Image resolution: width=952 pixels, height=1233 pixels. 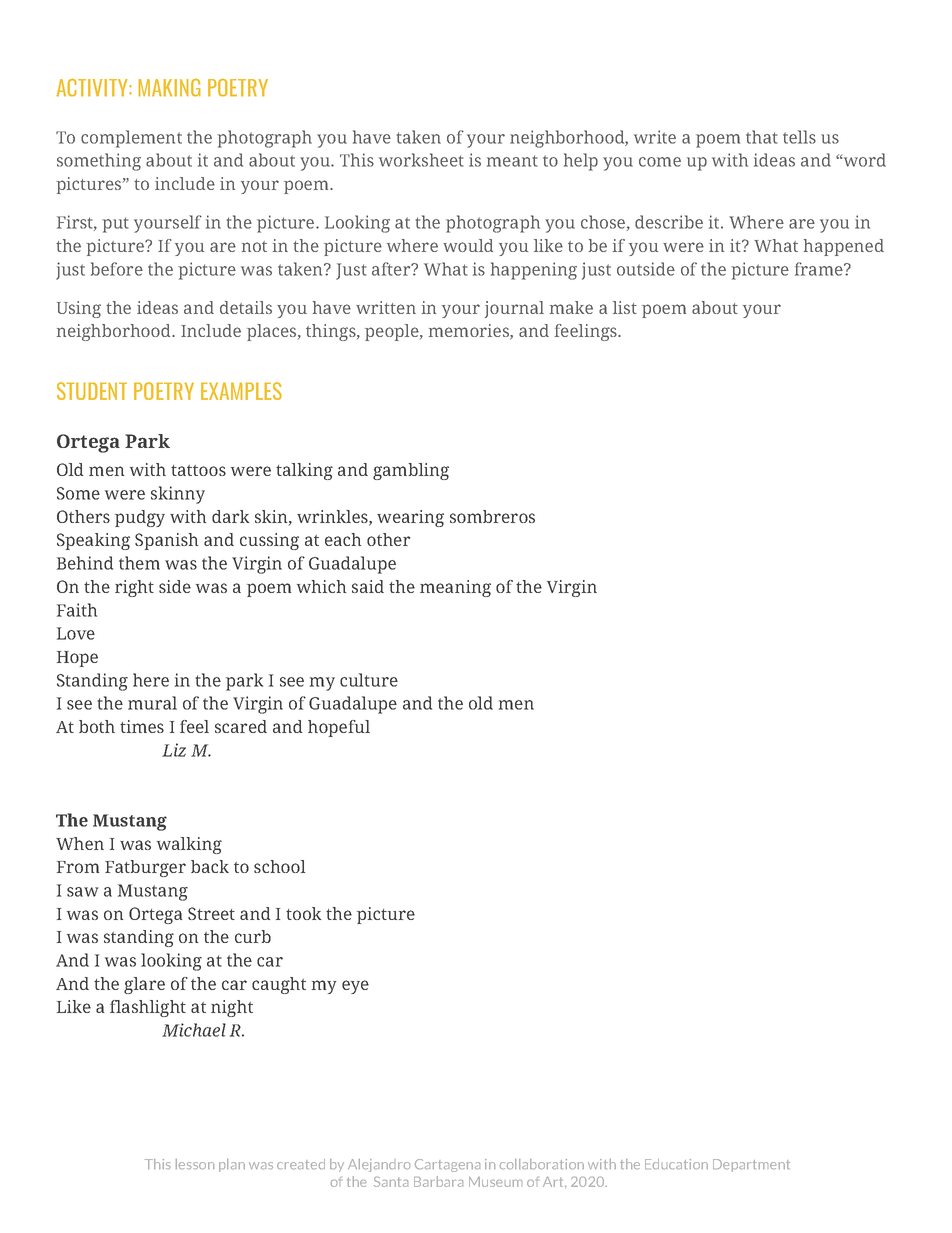 I want to click on sombreros, so click(x=492, y=516).
